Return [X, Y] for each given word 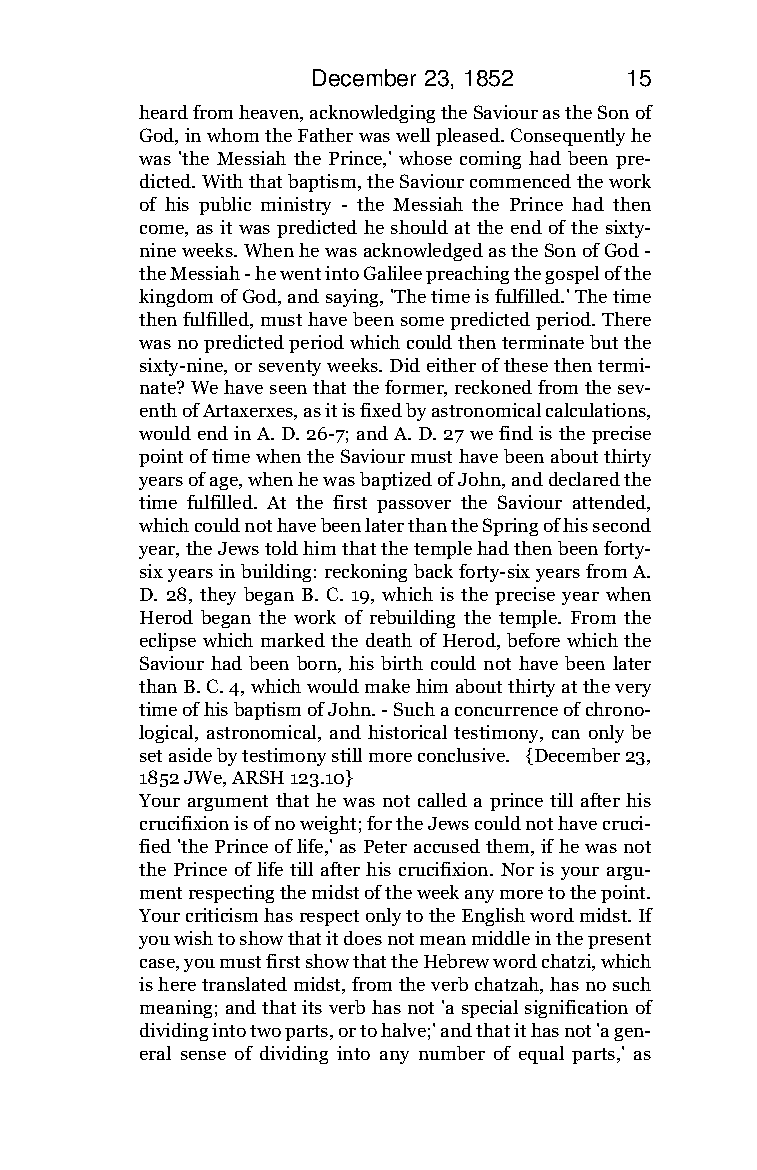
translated [244, 984]
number [452, 1053]
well [413, 135]
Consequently [568, 137]
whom [233, 135]
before [533, 640]
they [218, 596]
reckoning [366, 573]
